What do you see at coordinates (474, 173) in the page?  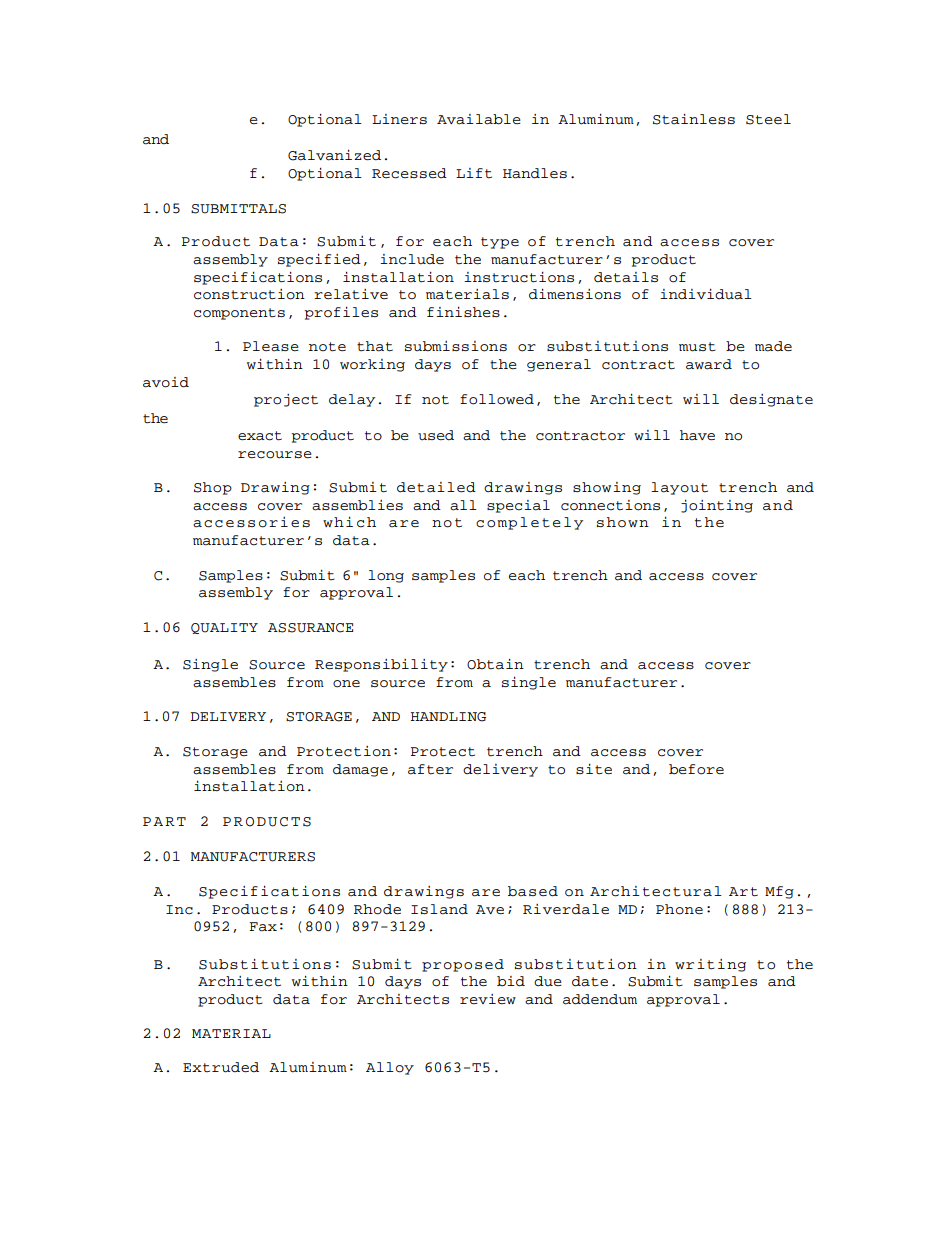 I see `Lift` at bounding box center [474, 173].
